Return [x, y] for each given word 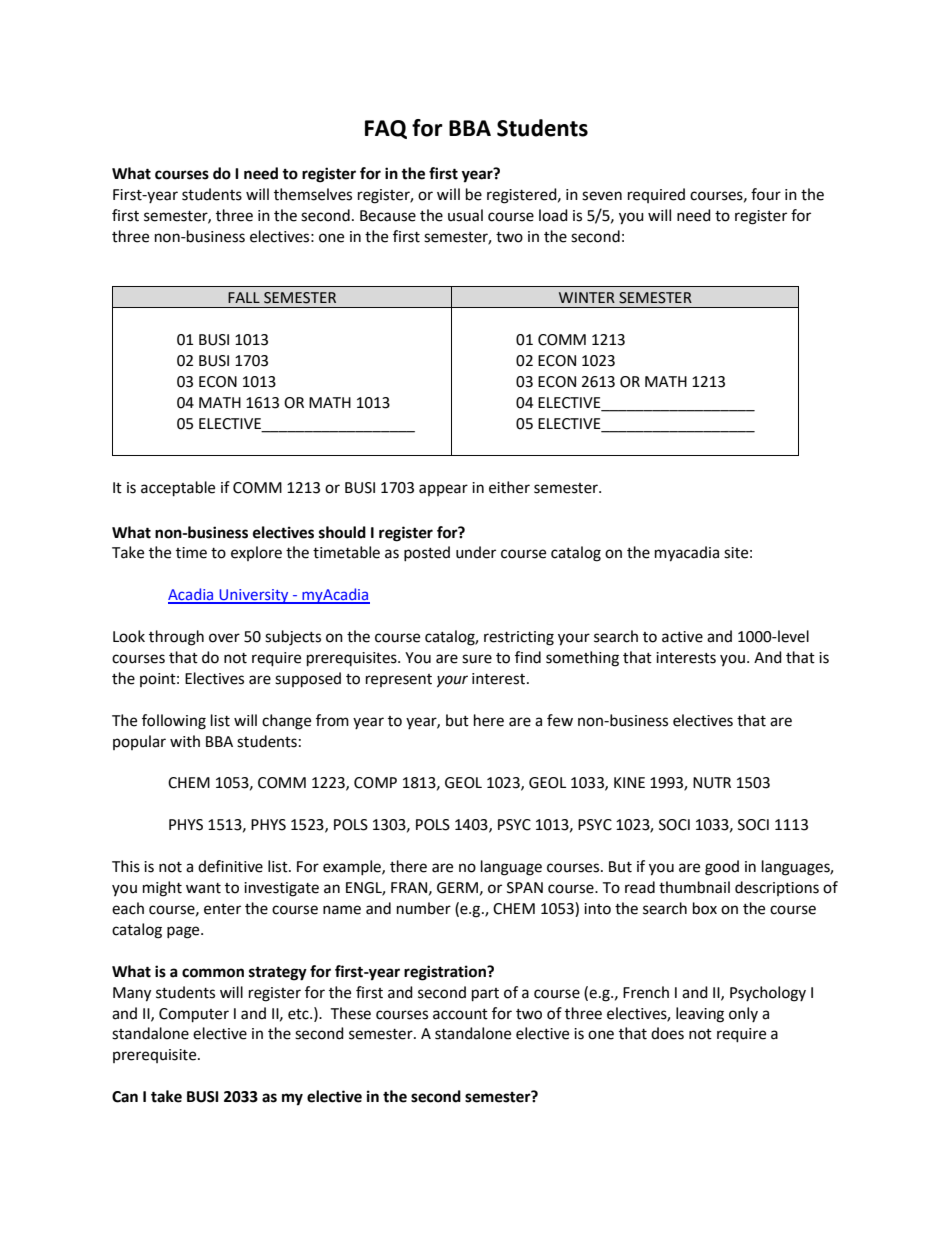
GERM [457, 888]
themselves [313, 194]
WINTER [587, 297]
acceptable [178, 489]
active [682, 637]
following [174, 722]
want [203, 888]
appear [443, 490]
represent [399, 680]
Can [125, 1097]
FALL [244, 297]
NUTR [712, 783]
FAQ [386, 129]
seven [602, 196]
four [766, 194]
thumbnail [694, 887]
